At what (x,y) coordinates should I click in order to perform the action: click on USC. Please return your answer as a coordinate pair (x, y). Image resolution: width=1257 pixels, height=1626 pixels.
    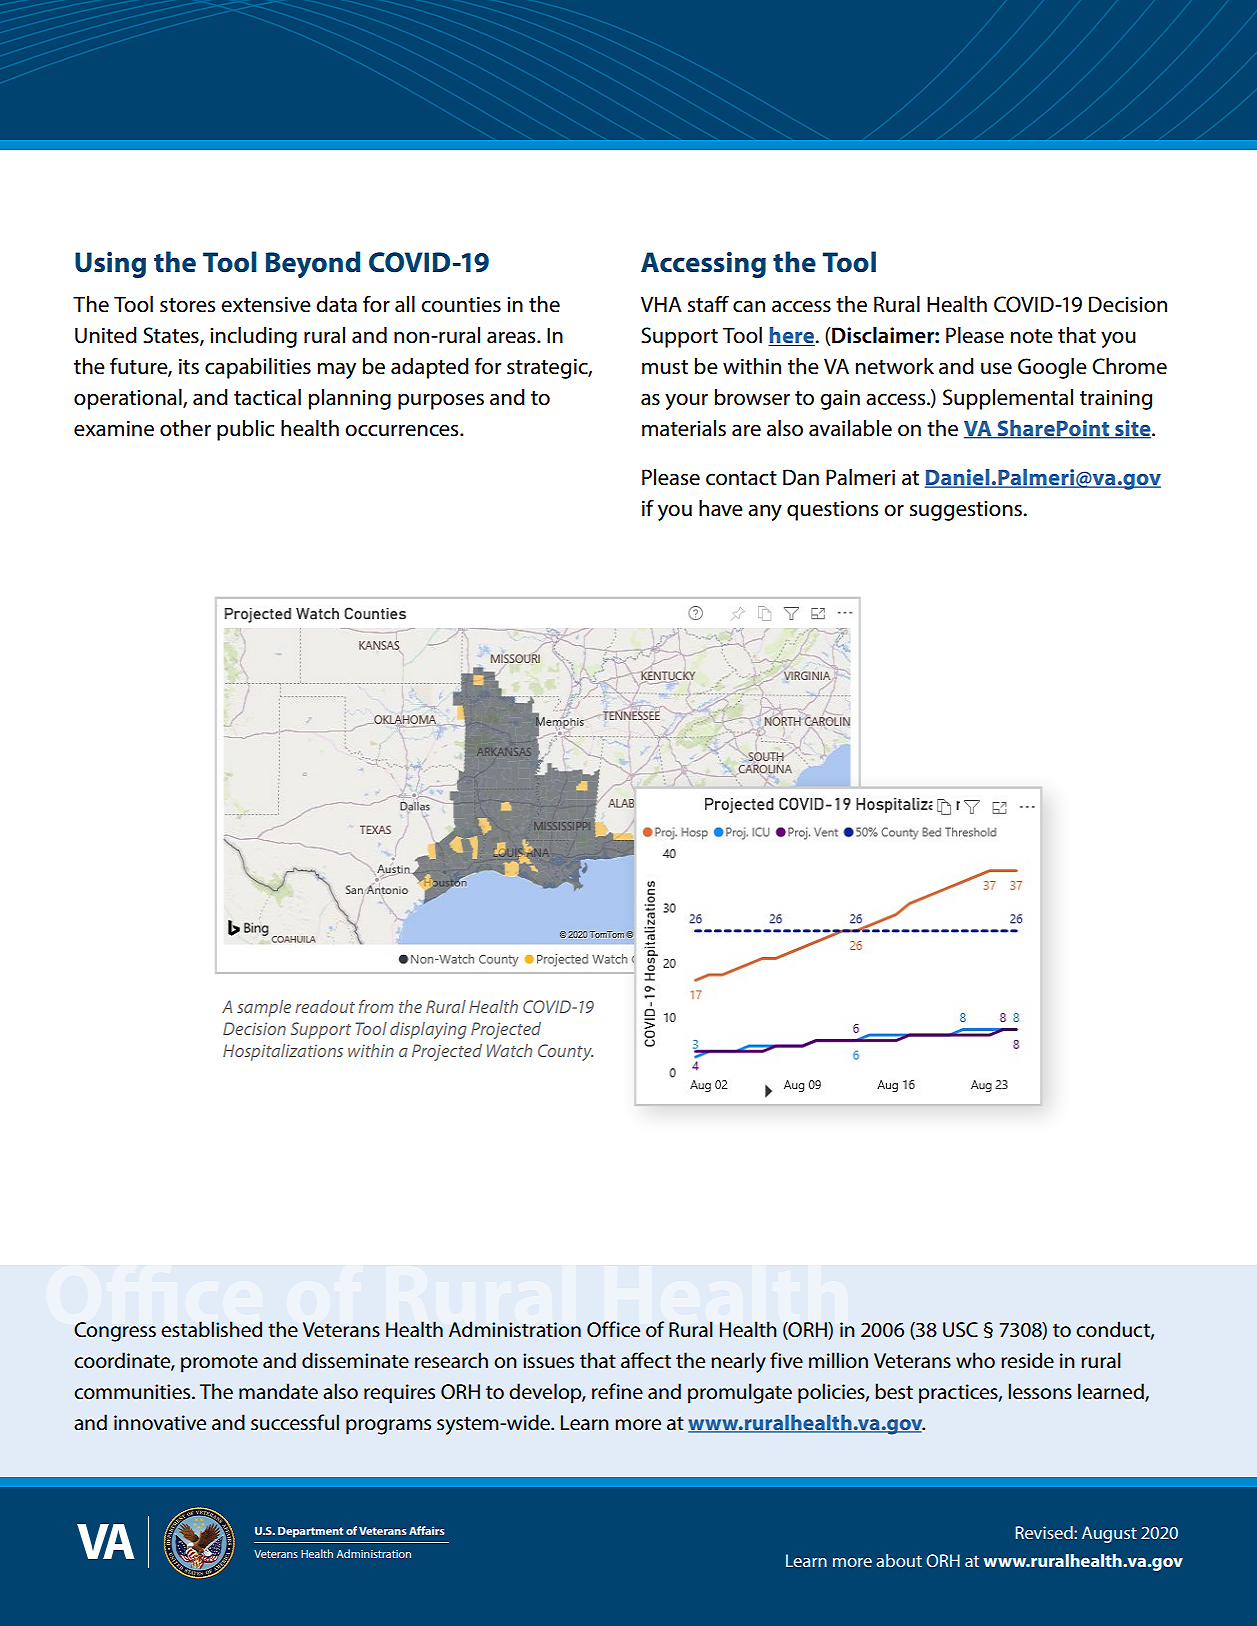
    Looking at the image, I should click on (960, 1330).
